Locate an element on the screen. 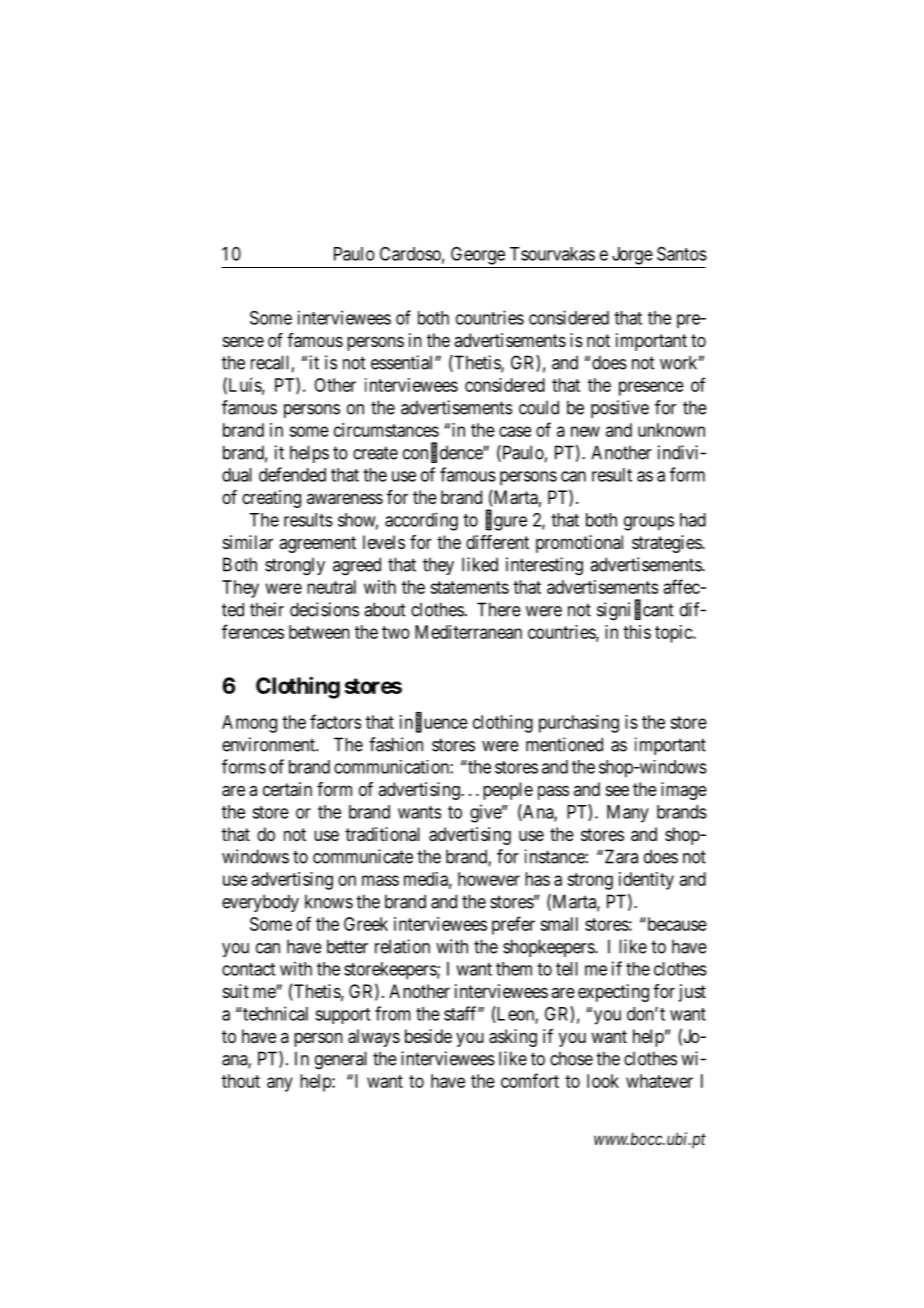  identity is located at coordinates (646, 881).
